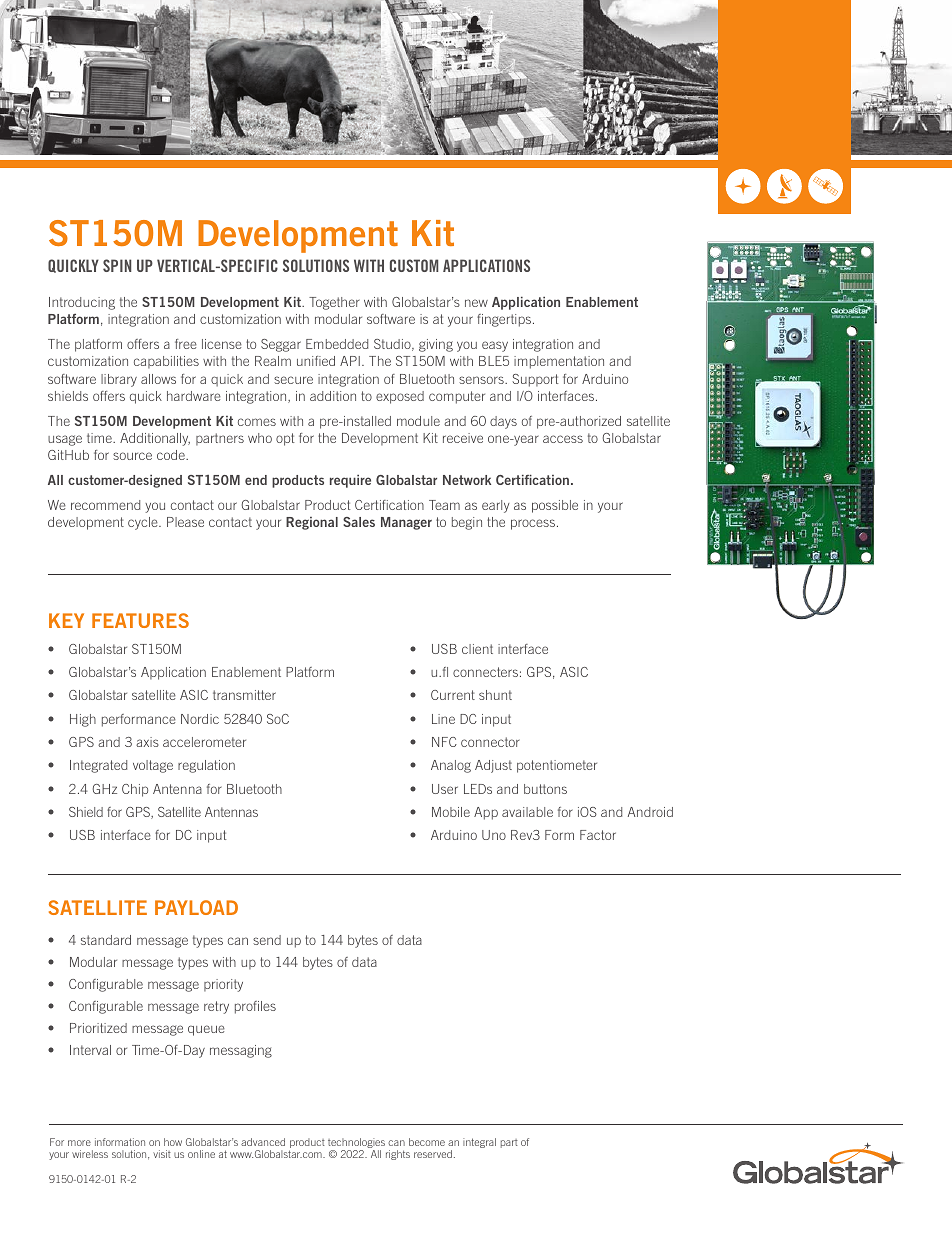  I want to click on integral, so click(479, 1143).
